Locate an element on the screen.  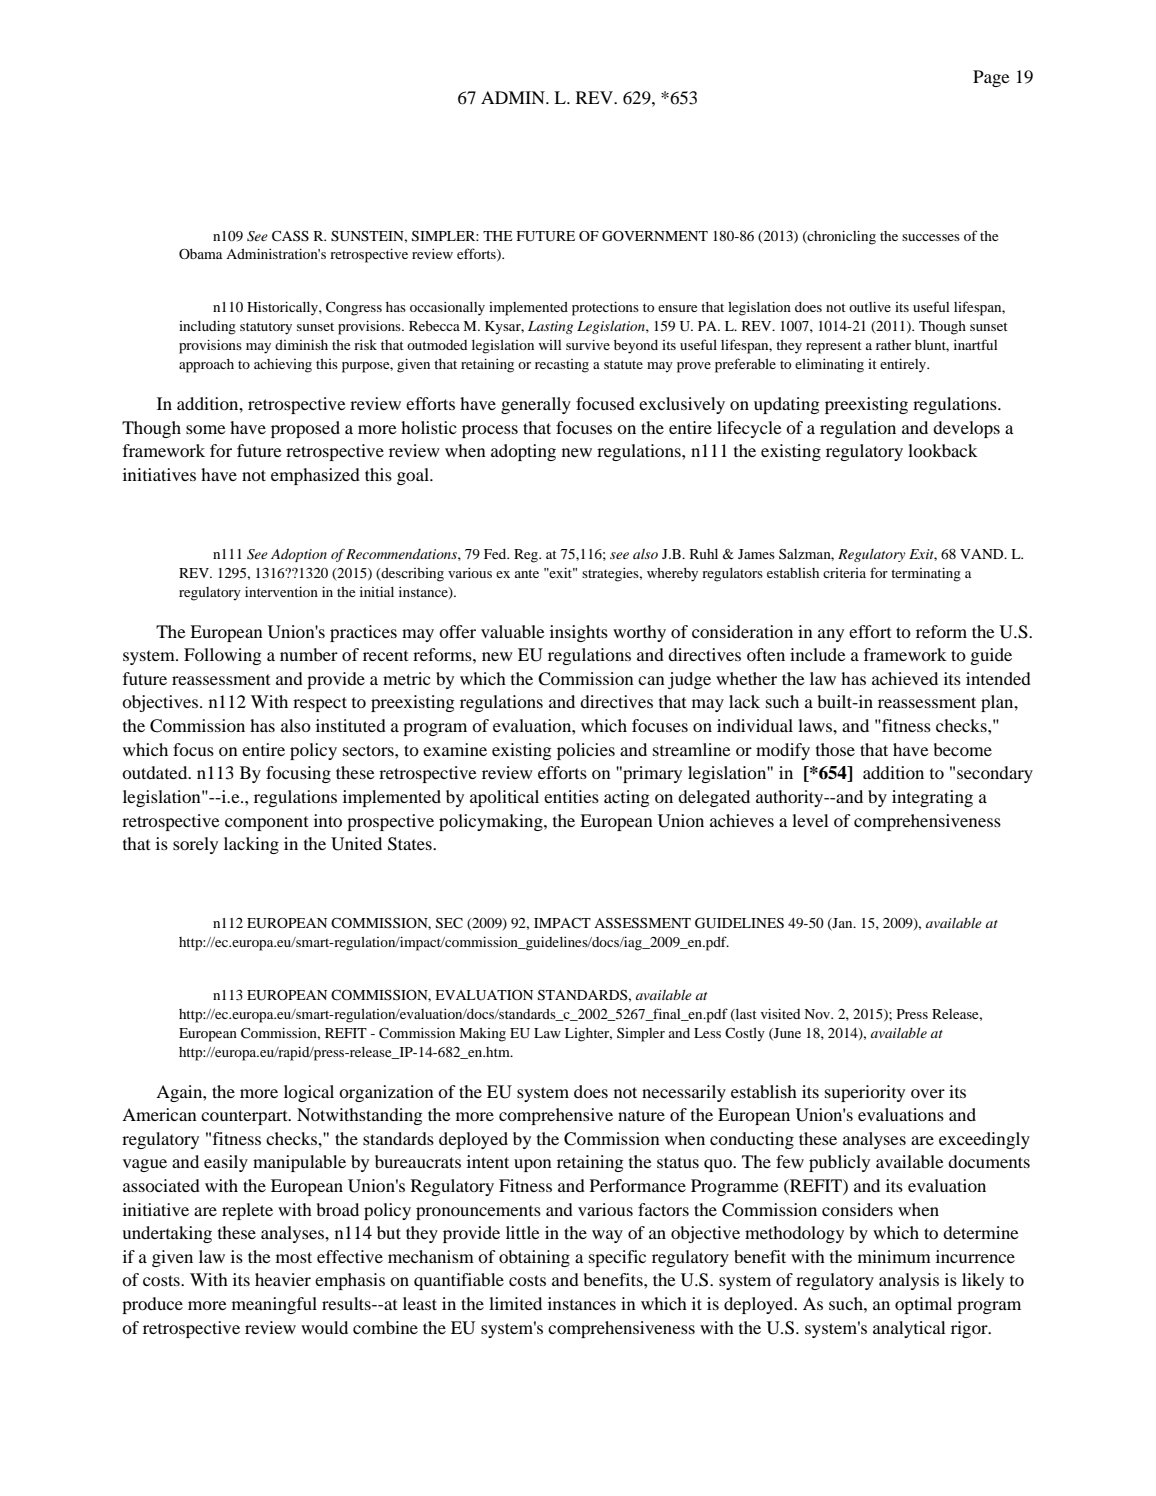
meaningful is located at coordinates (274, 1305).
